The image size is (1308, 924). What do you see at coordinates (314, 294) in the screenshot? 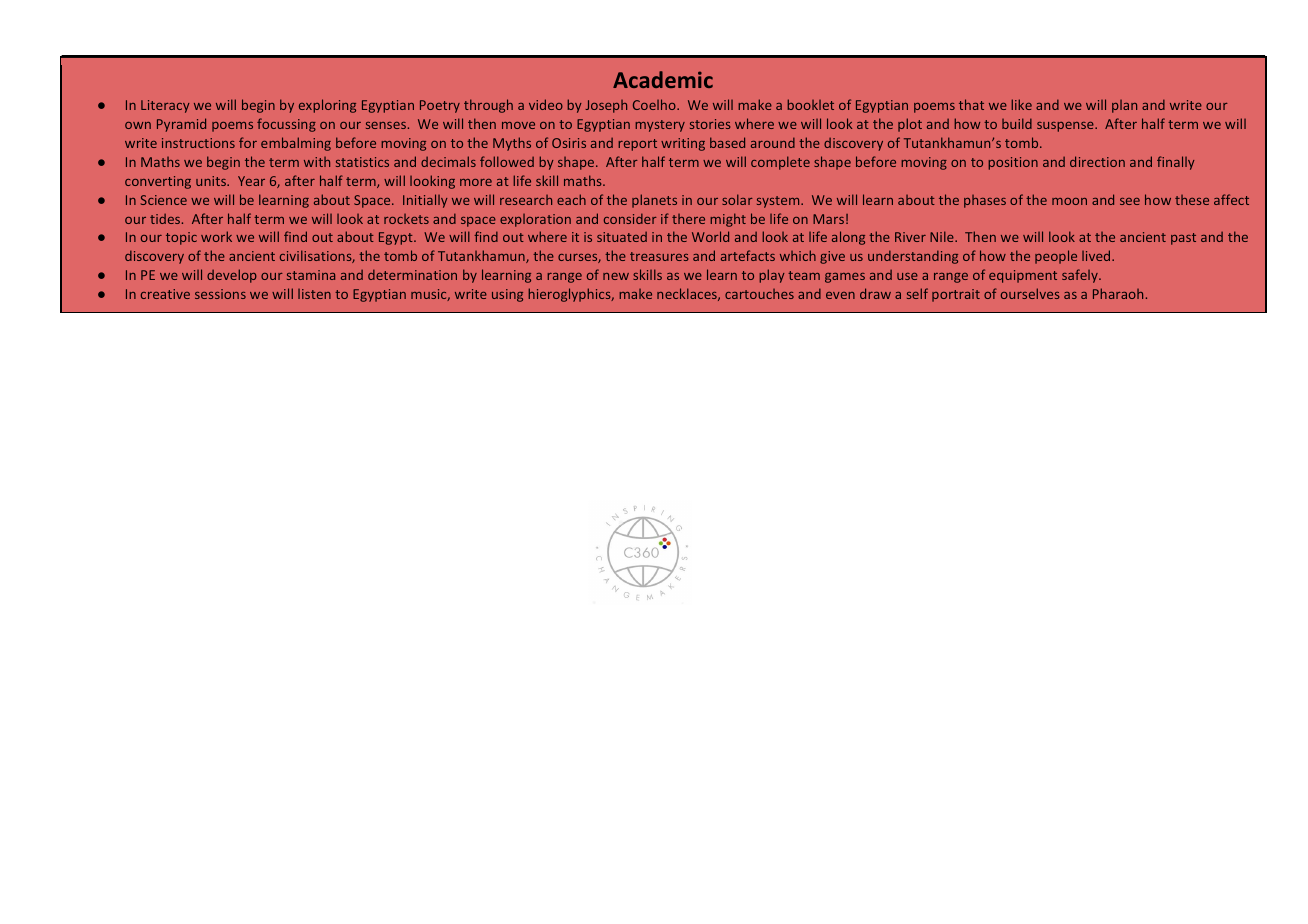
I see `listen` at bounding box center [314, 294].
